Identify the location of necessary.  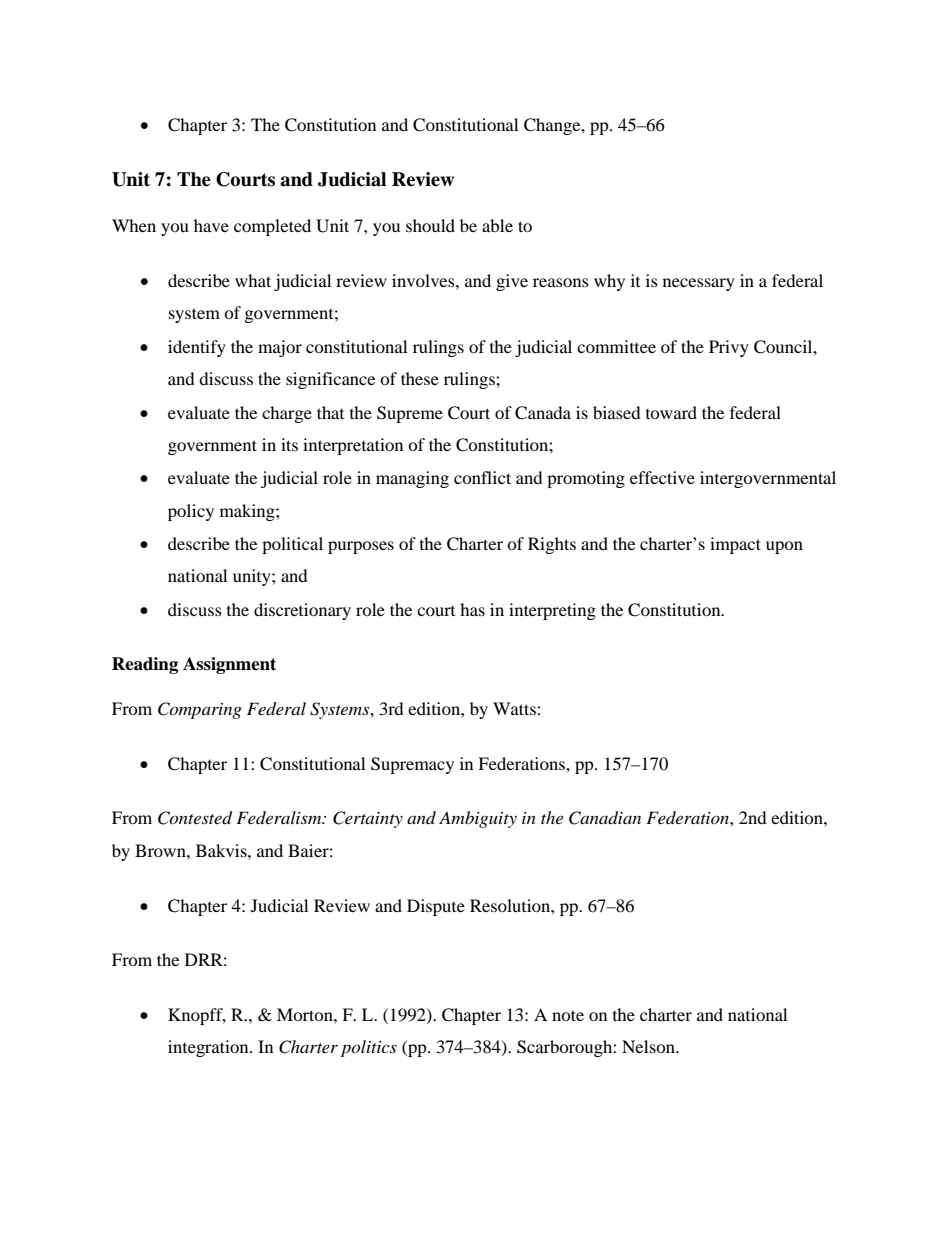
(699, 284).
